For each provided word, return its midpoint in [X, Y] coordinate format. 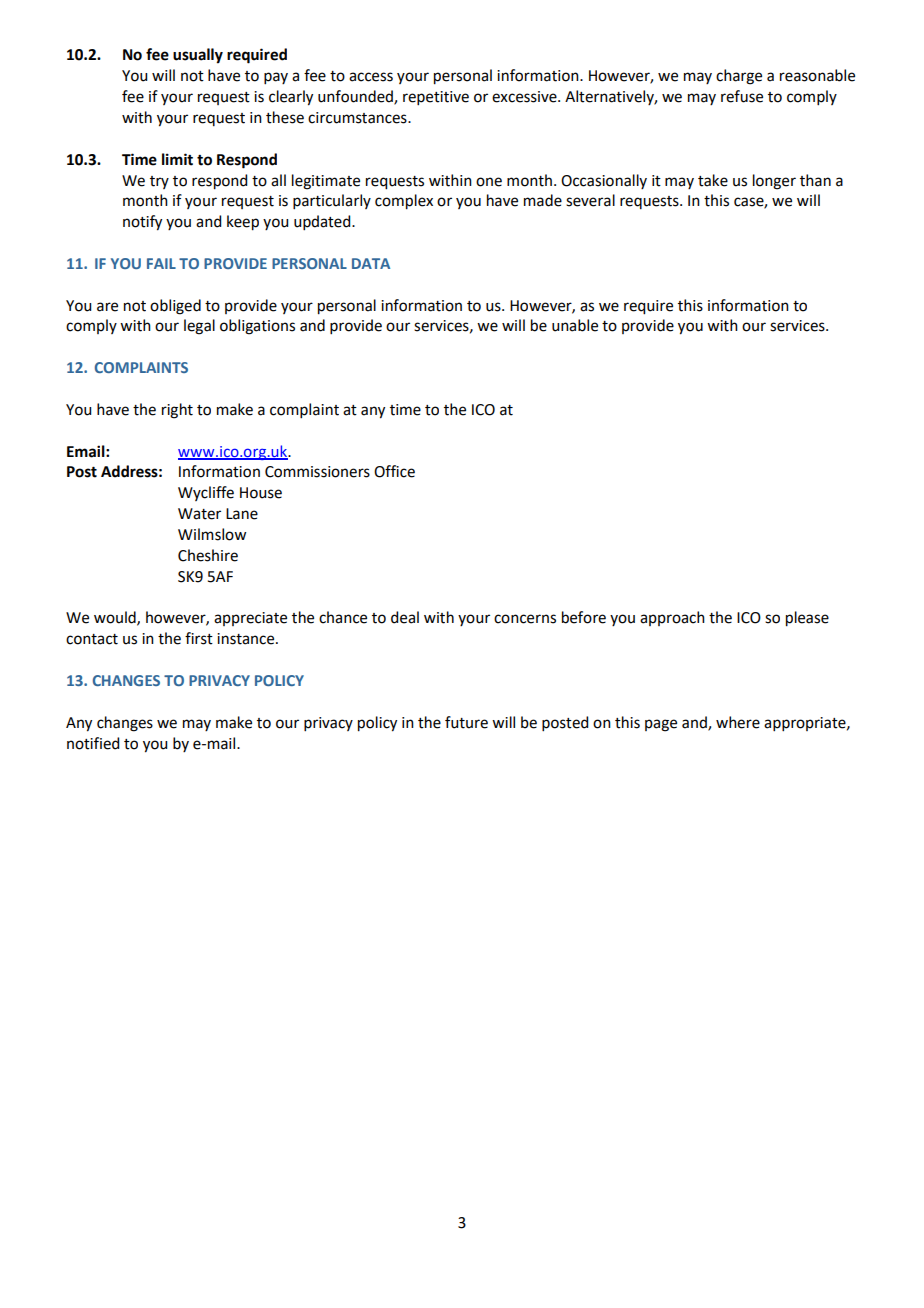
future [466, 722]
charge [739, 77]
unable [575, 325]
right [177, 411]
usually [198, 56]
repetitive [436, 98]
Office [394, 471]
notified [93, 743]
